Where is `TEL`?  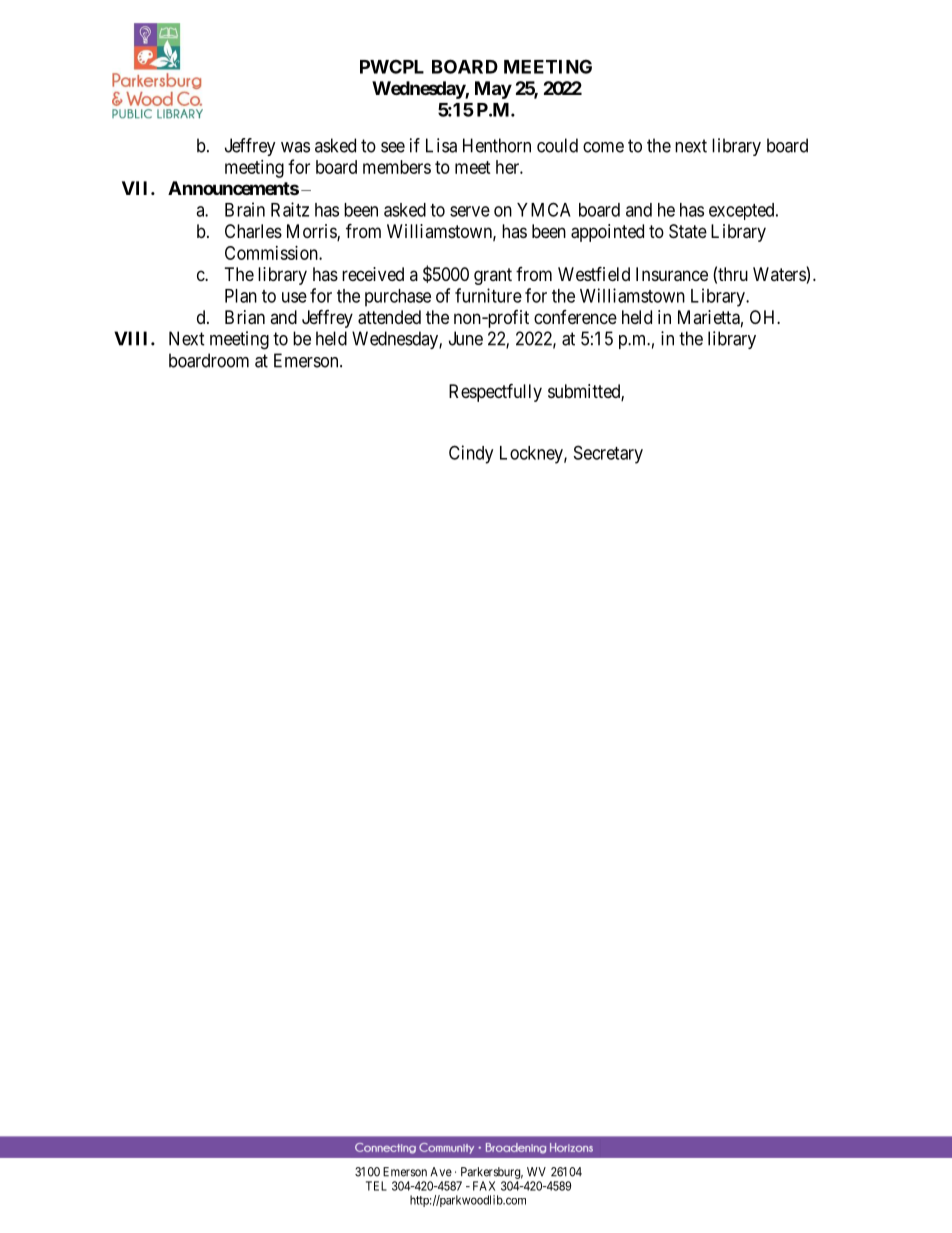
TEL is located at coordinates (376, 1186).
